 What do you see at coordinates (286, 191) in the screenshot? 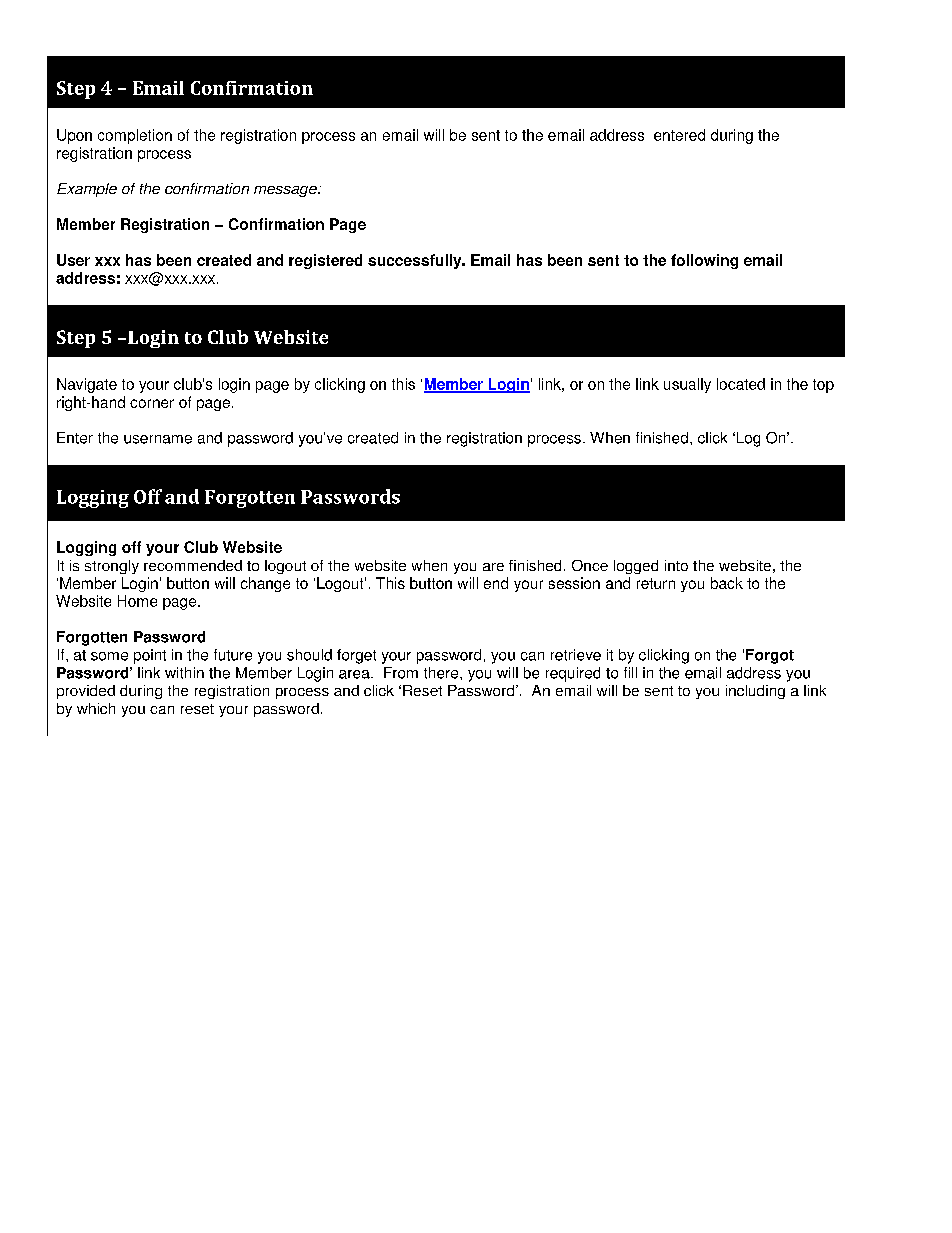
I see `message` at bounding box center [286, 191].
